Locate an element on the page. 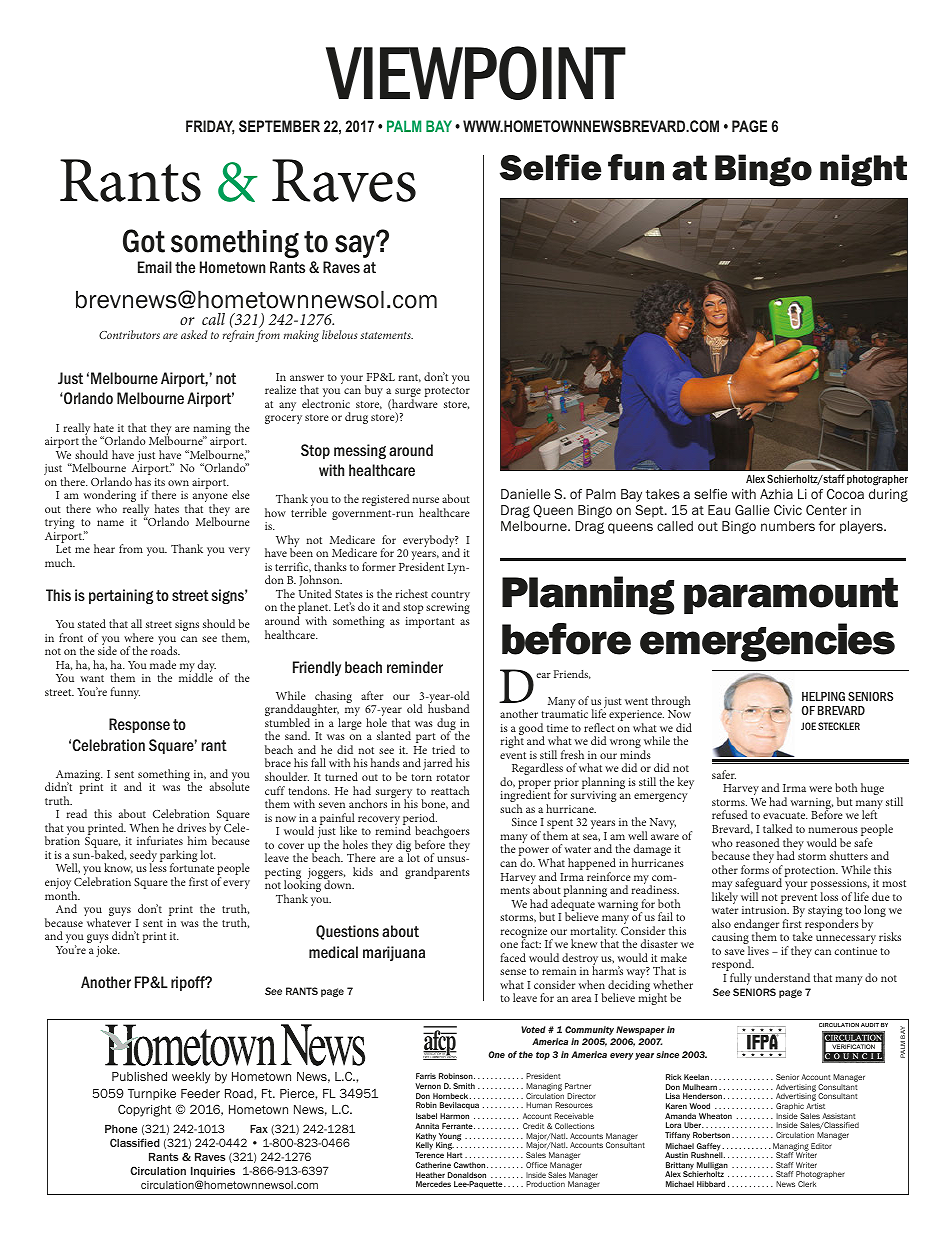 Image resolution: width=952 pixels, height=1240 pixels. night is located at coordinates (863, 170).
